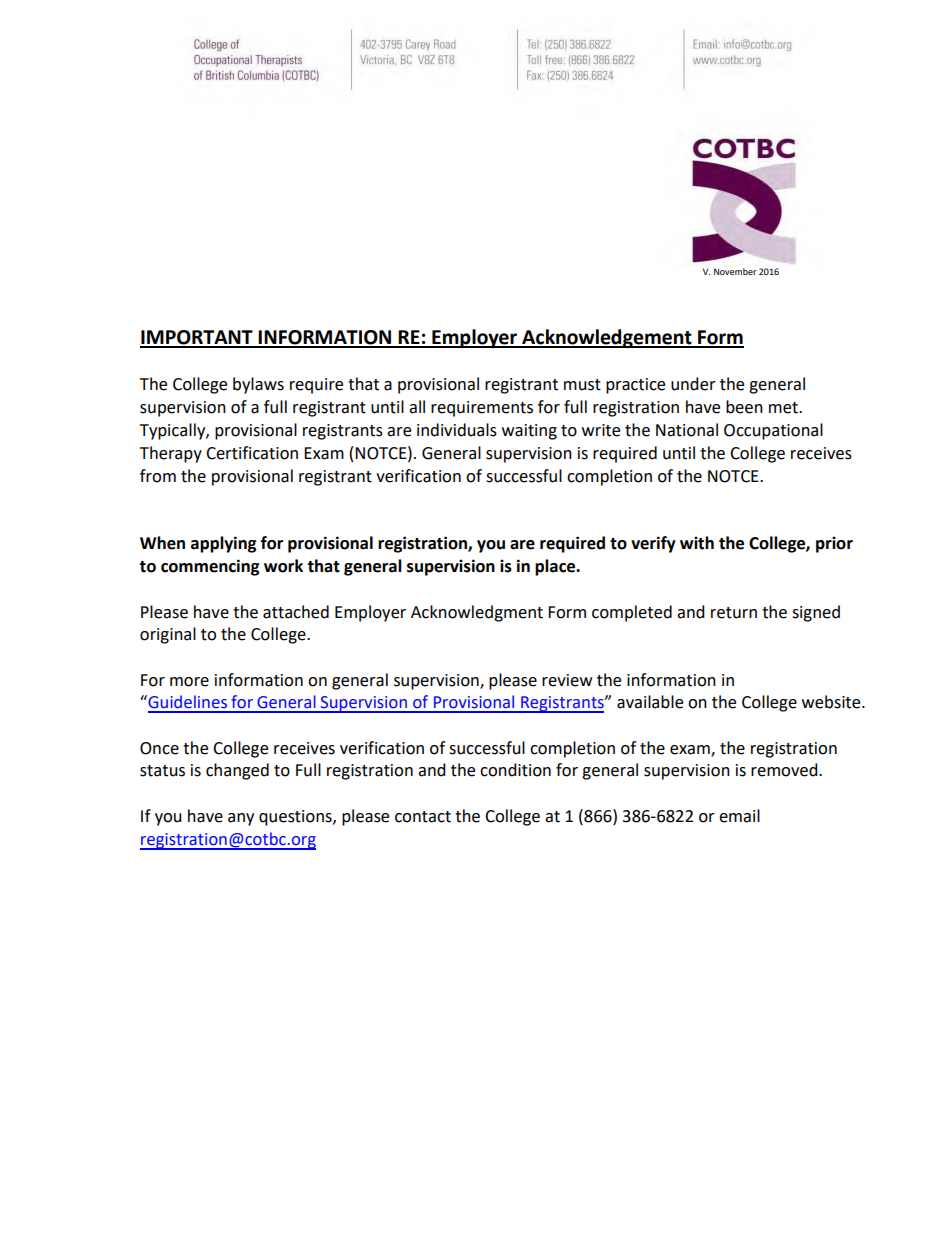 The image size is (952, 1233). What do you see at coordinates (607, 338) in the image?
I see `Acknowledgement` at bounding box center [607, 338].
